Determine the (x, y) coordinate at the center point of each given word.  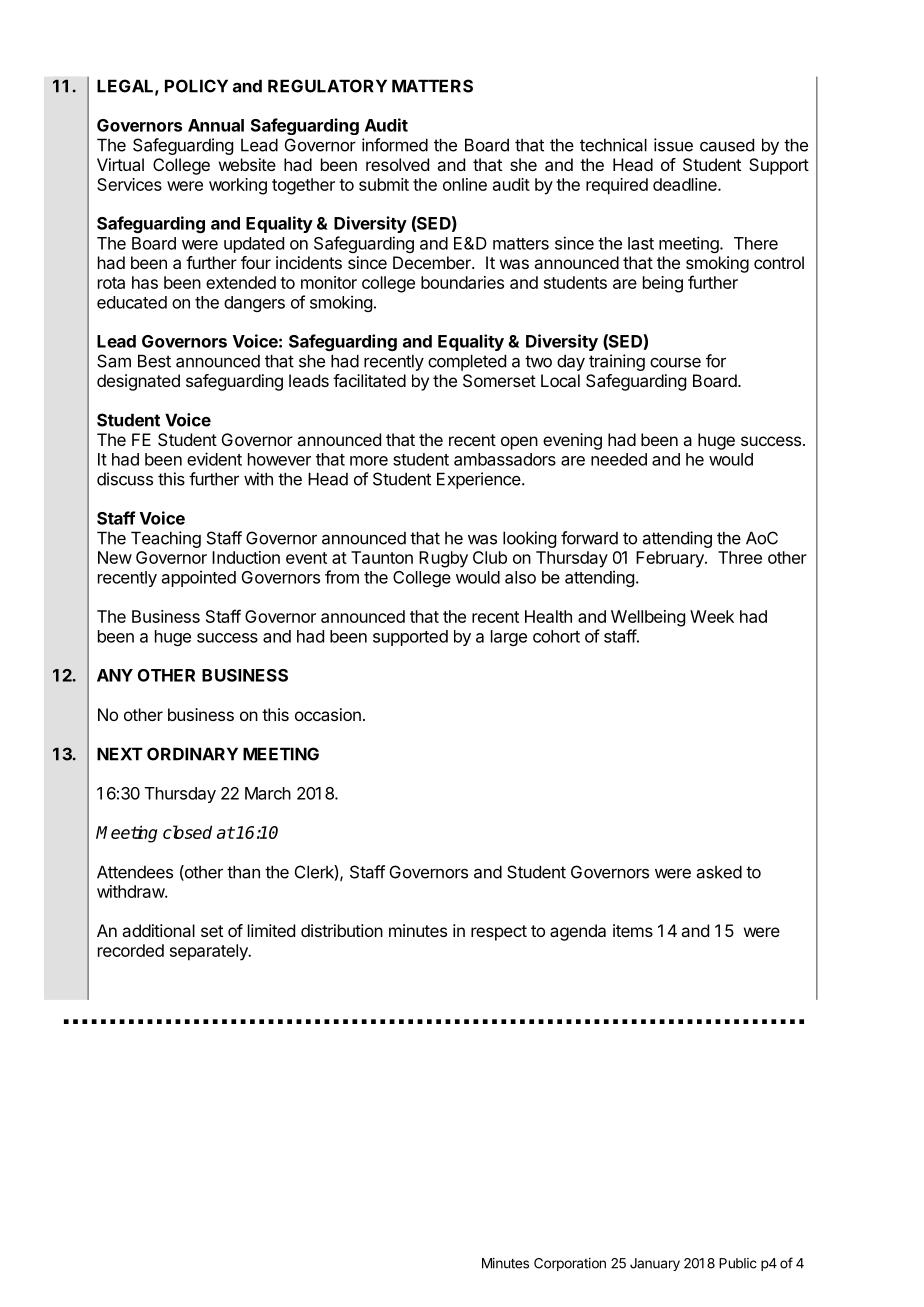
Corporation (570, 1264)
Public (738, 1263)
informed (395, 145)
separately (210, 952)
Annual (216, 125)
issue (673, 145)
